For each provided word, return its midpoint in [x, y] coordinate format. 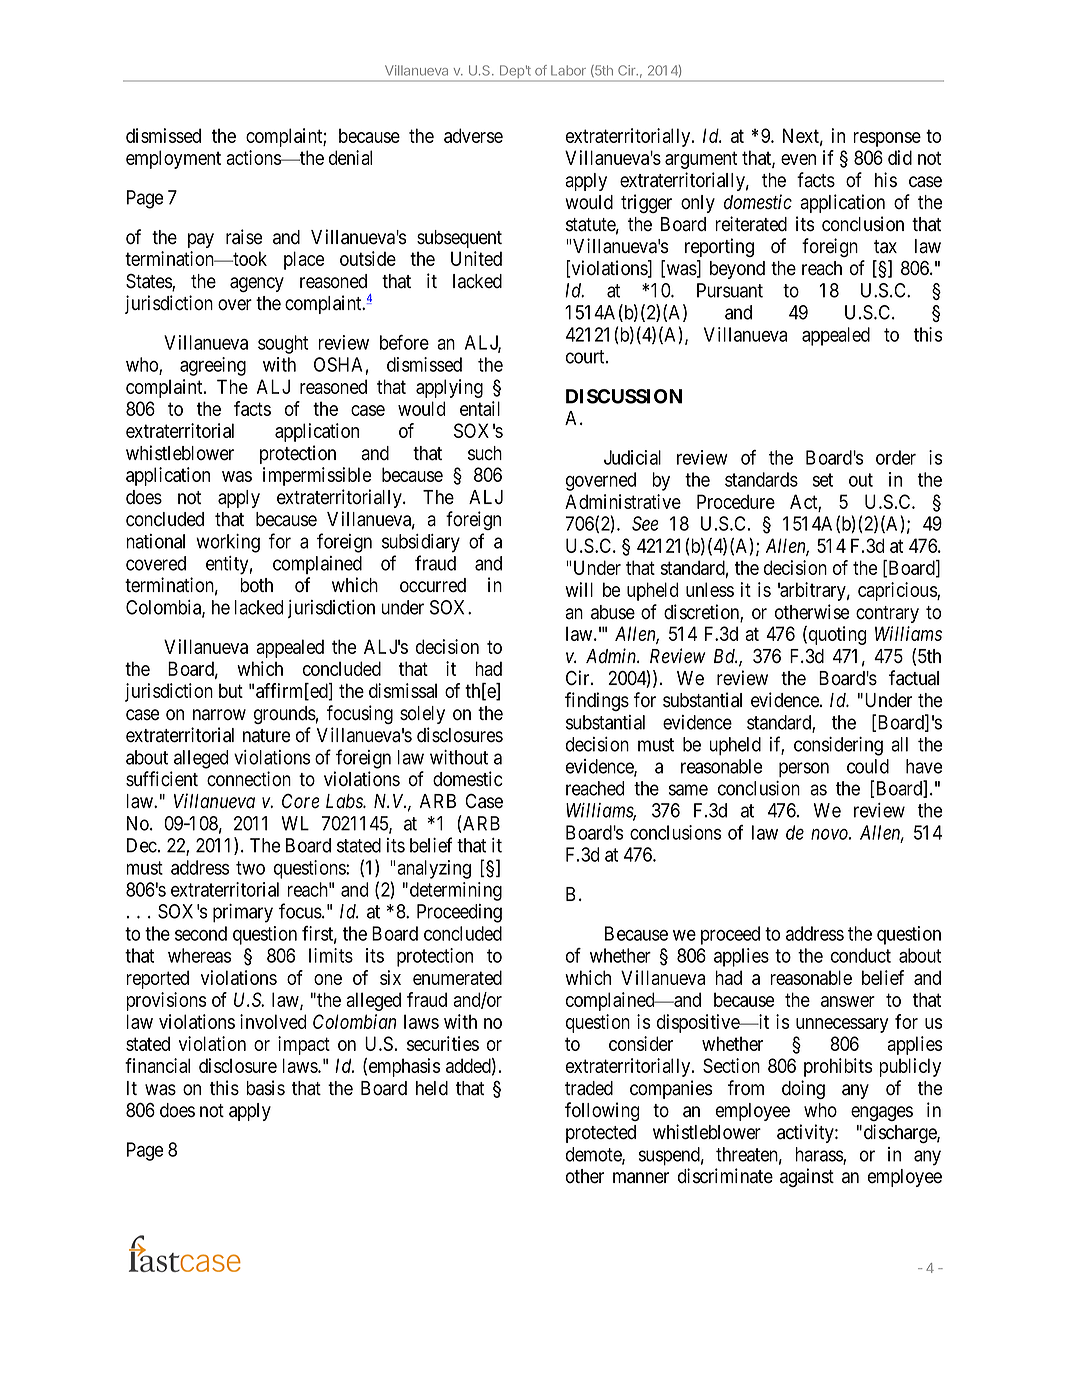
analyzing [433, 869]
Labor [568, 70]
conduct [861, 955]
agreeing [213, 366]
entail [480, 408]
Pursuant [730, 290]
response [887, 139]
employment [173, 159]
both [256, 585]
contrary [887, 614]
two [250, 868]
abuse [613, 612]
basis [265, 1088]
